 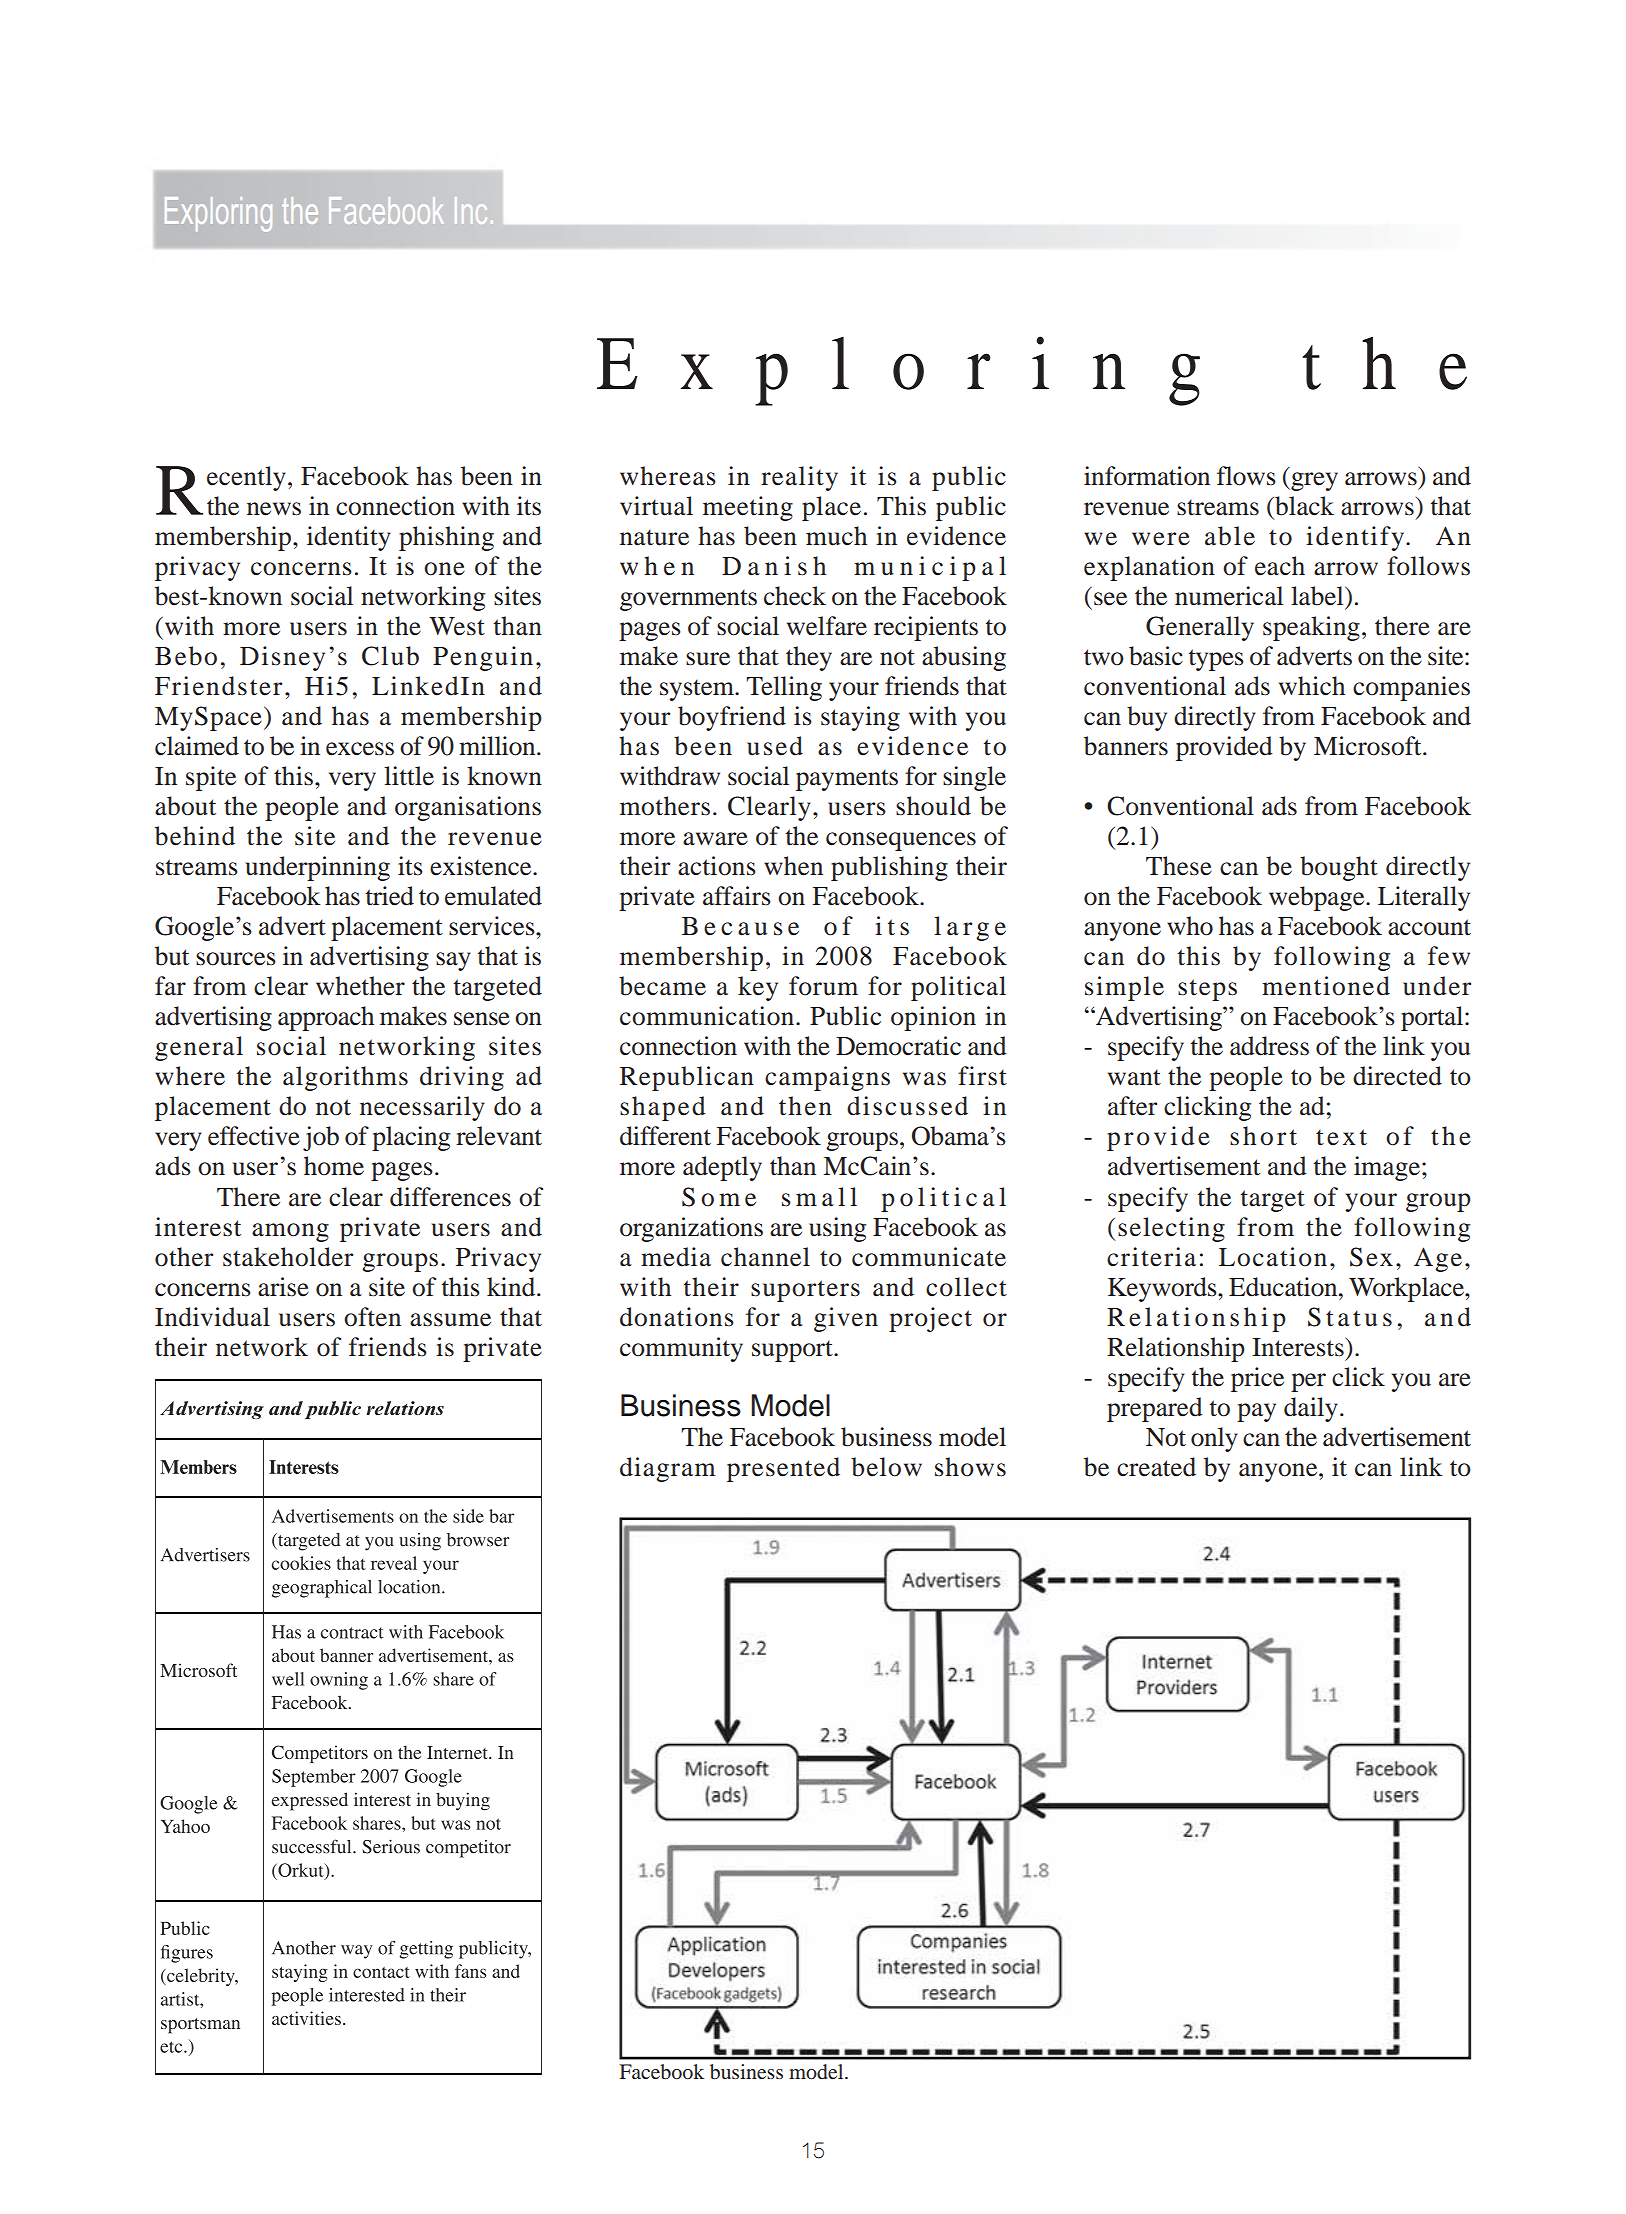 What do you see at coordinates (823, 986) in the page?
I see `forum` at bounding box center [823, 986].
